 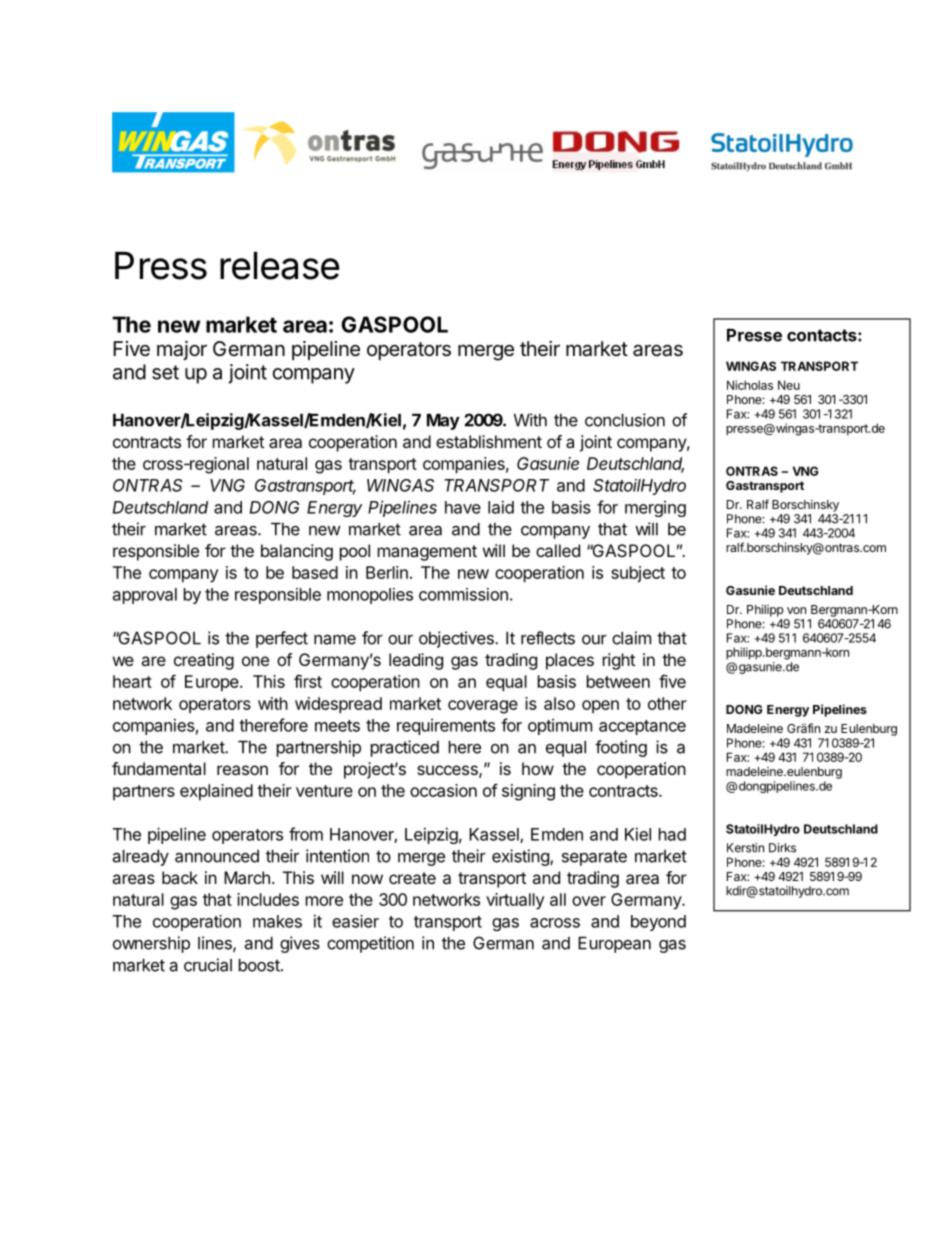 I want to click on have, so click(x=463, y=507).
